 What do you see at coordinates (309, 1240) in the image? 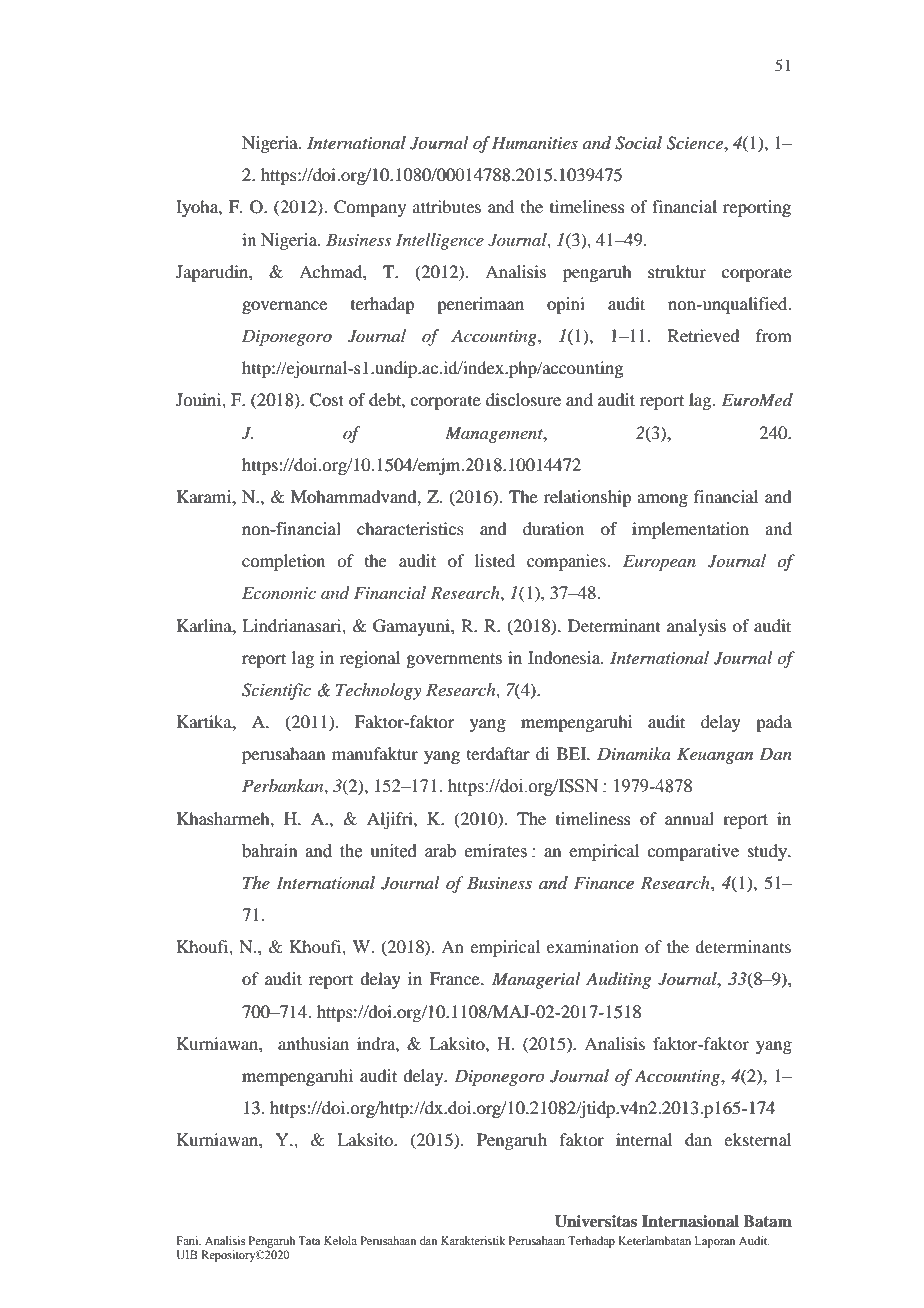
I see `Tata` at bounding box center [309, 1240].
